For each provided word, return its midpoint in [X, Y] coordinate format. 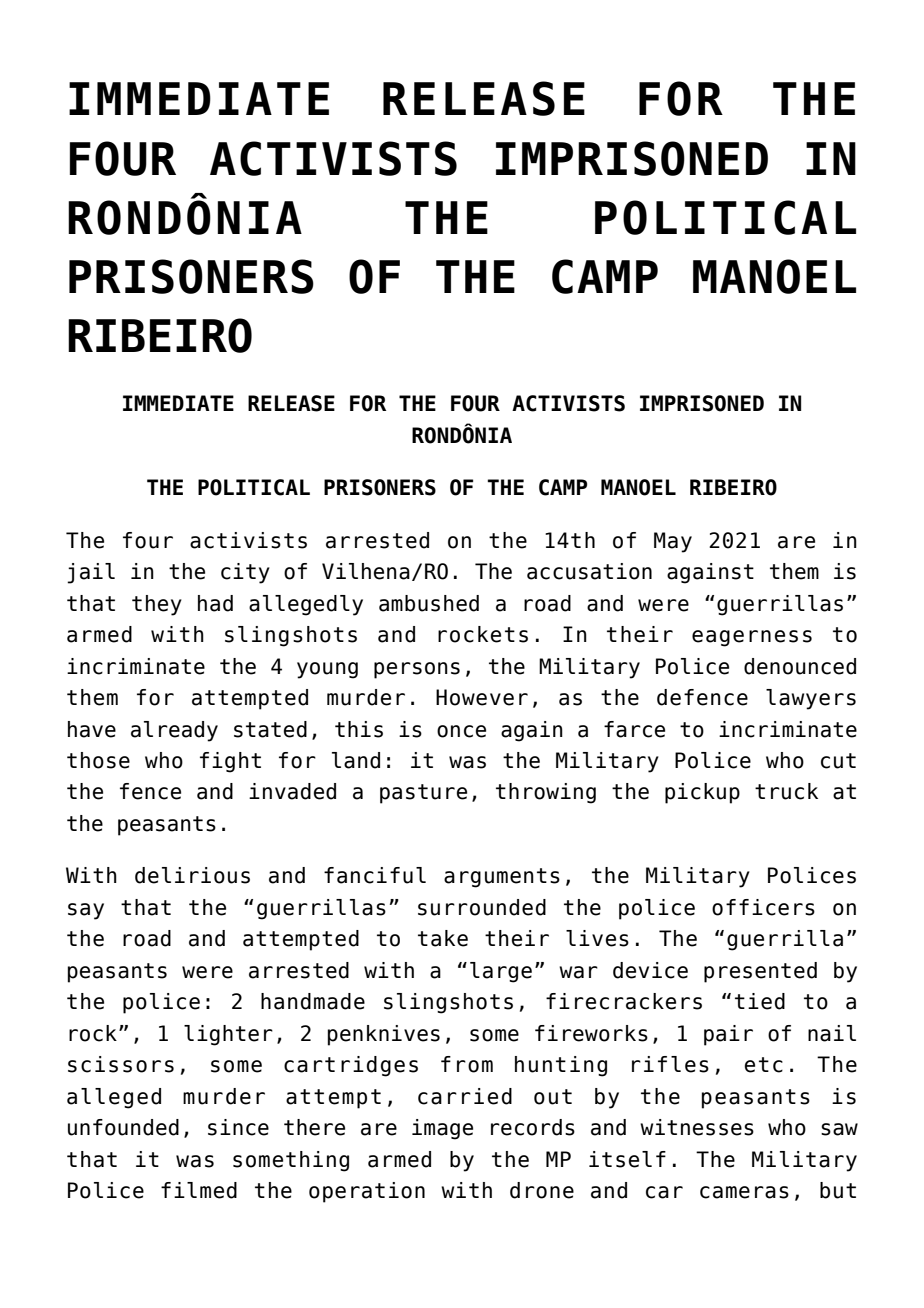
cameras [744, 1192]
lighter [228, 1035]
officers [763, 907]
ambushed [429, 603]
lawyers [811, 699]
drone [542, 1190]
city [245, 573]
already [174, 731]
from [467, 1064]
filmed [199, 1190]
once [461, 731]
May [673, 542]
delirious [192, 875]
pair [728, 1035]
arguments [502, 878]
